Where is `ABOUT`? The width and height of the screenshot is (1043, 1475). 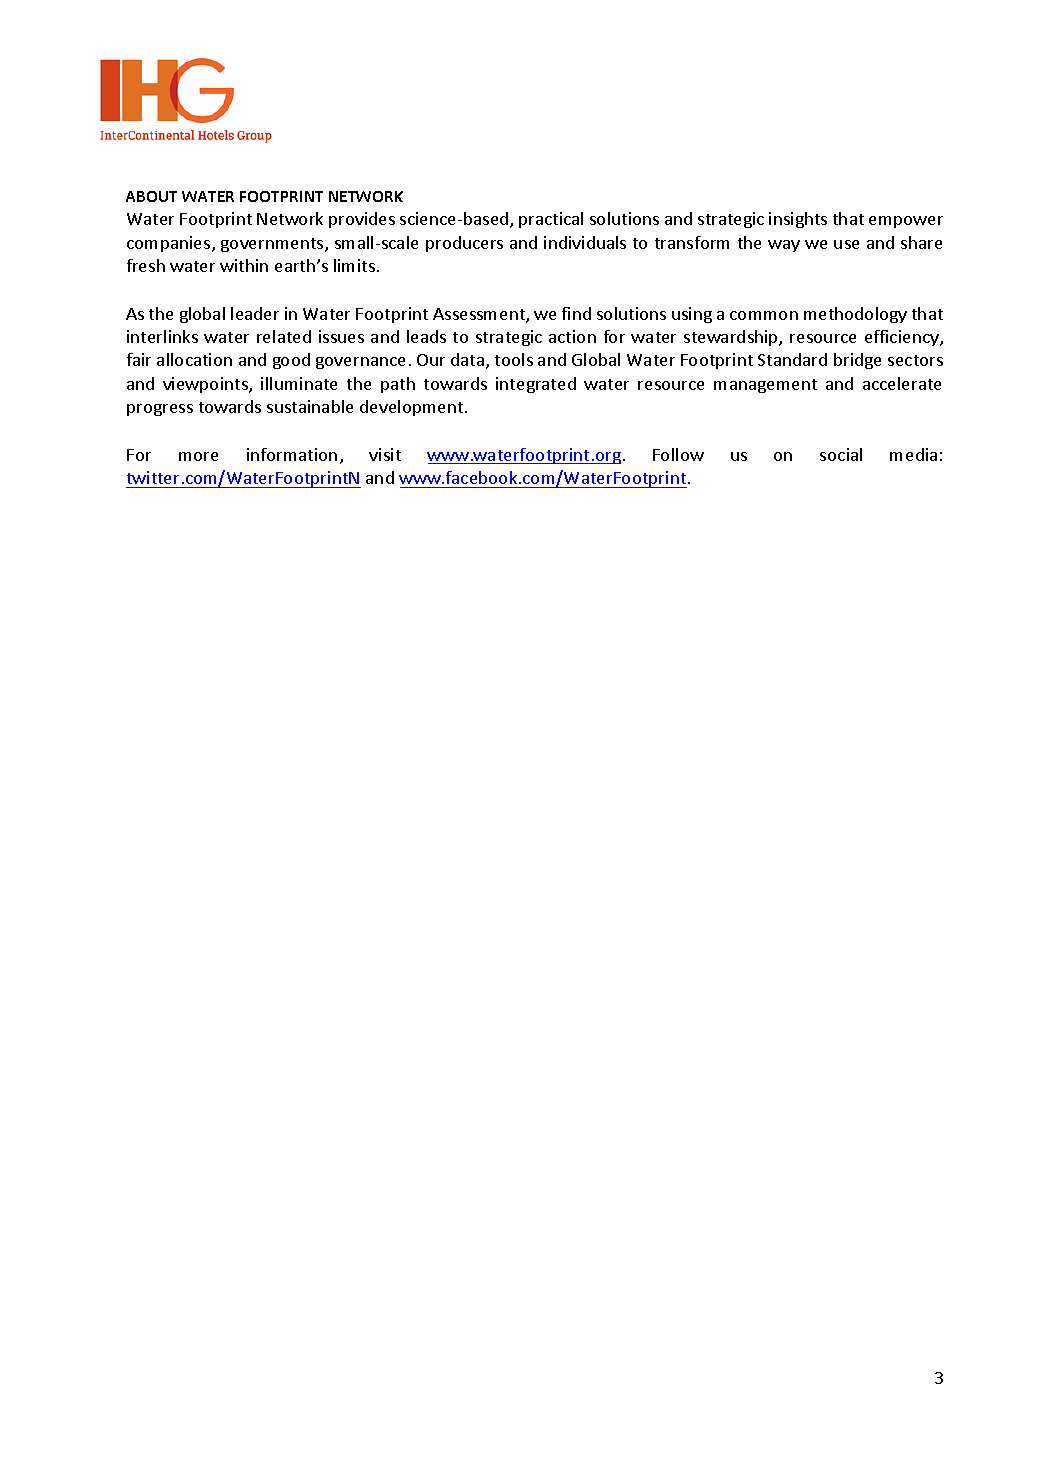 ABOUT is located at coordinates (151, 196).
